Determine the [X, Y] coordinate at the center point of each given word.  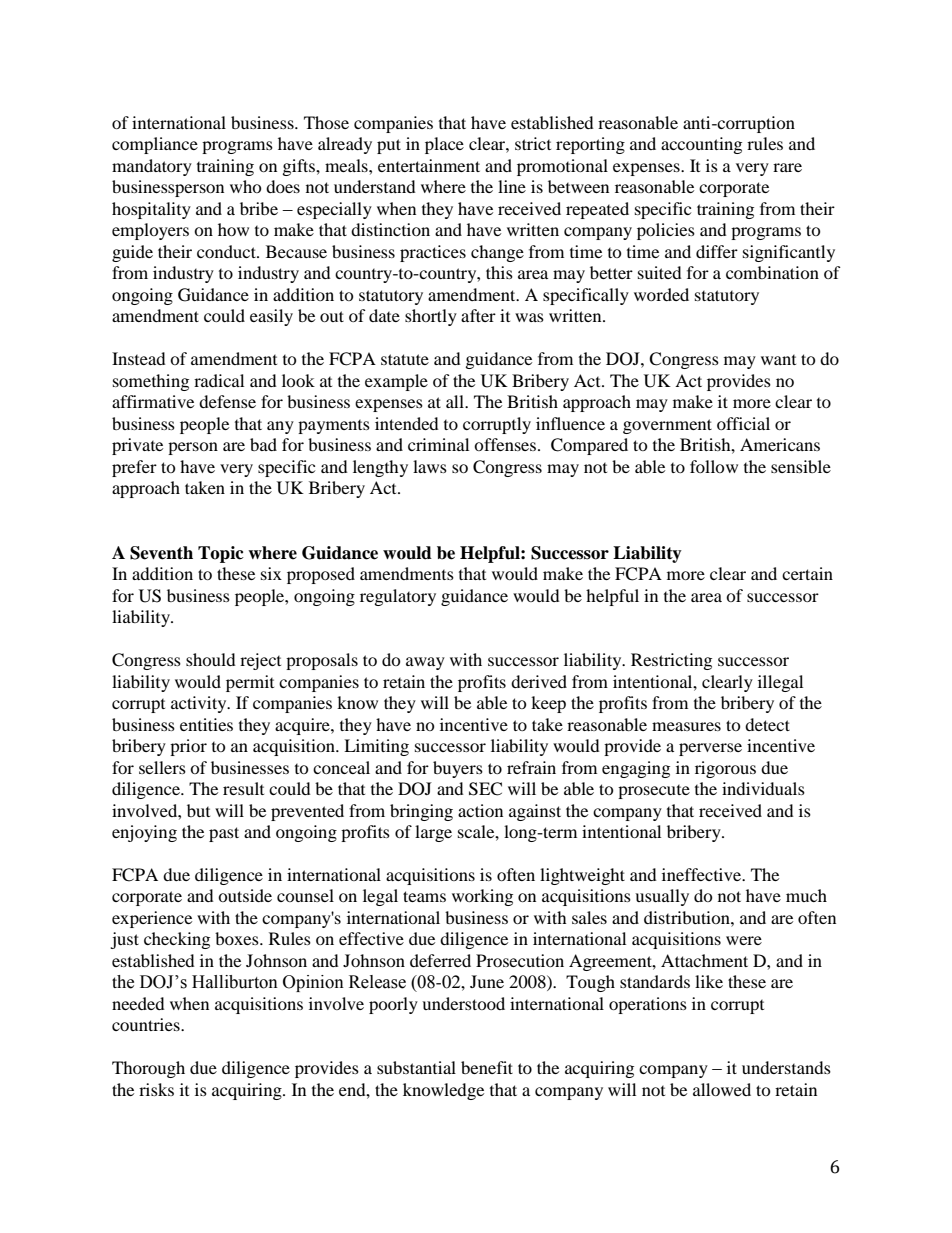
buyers [458, 769]
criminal [438, 444]
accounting [701, 145]
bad [263, 444]
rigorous [725, 769]
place [444, 145]
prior [188, 747]
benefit [487, 1067]
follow [714, 466]
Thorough [148, 1069]
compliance [155, 145]
